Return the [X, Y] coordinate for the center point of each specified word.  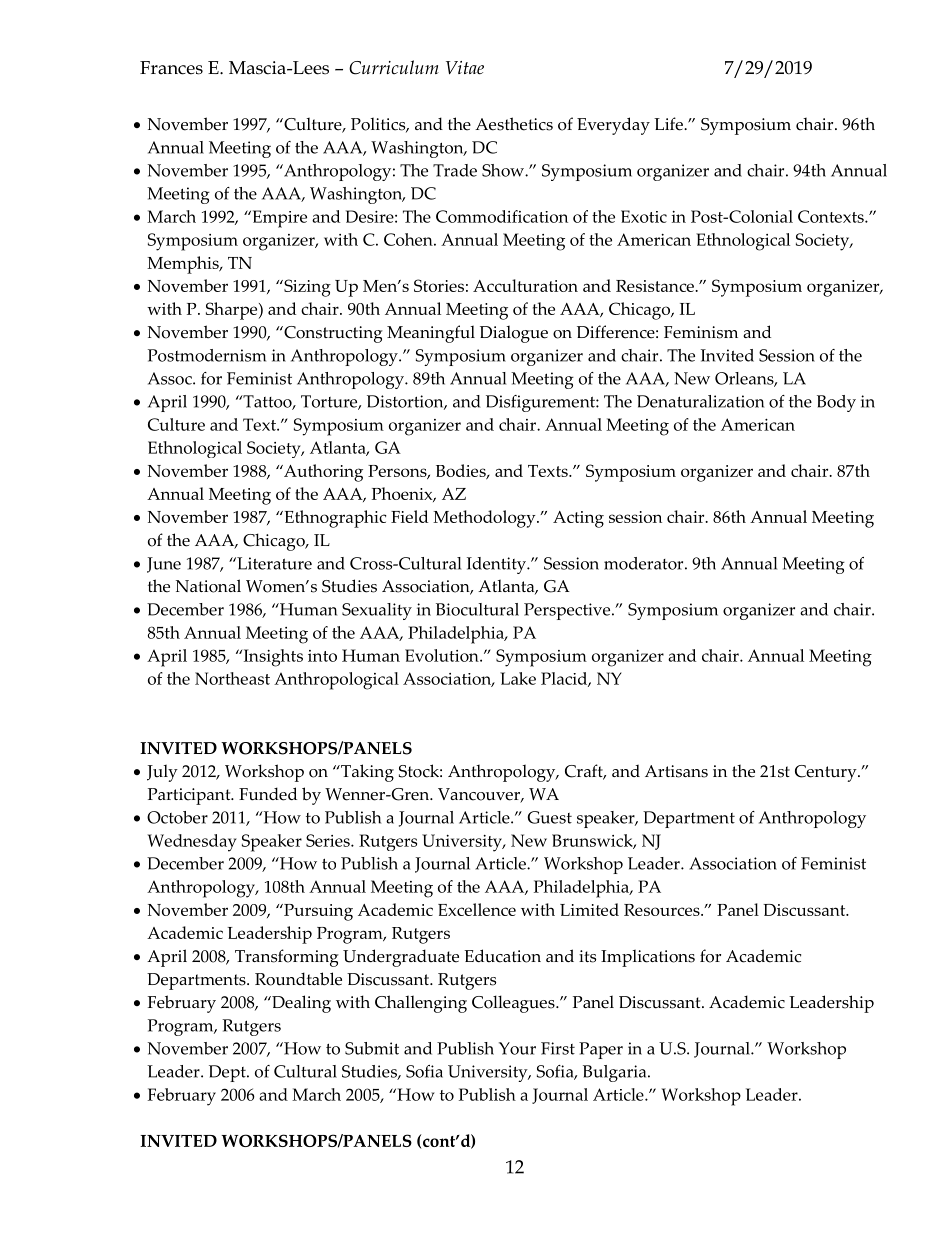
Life [669, 124]
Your [517, 1048]
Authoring [322, 473]
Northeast [232, 678]
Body [836, 403]
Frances [171, 68]
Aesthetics [514, 124]
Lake [518, 678]
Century [827, 773]
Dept [228, 1073]
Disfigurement [541, 403]
